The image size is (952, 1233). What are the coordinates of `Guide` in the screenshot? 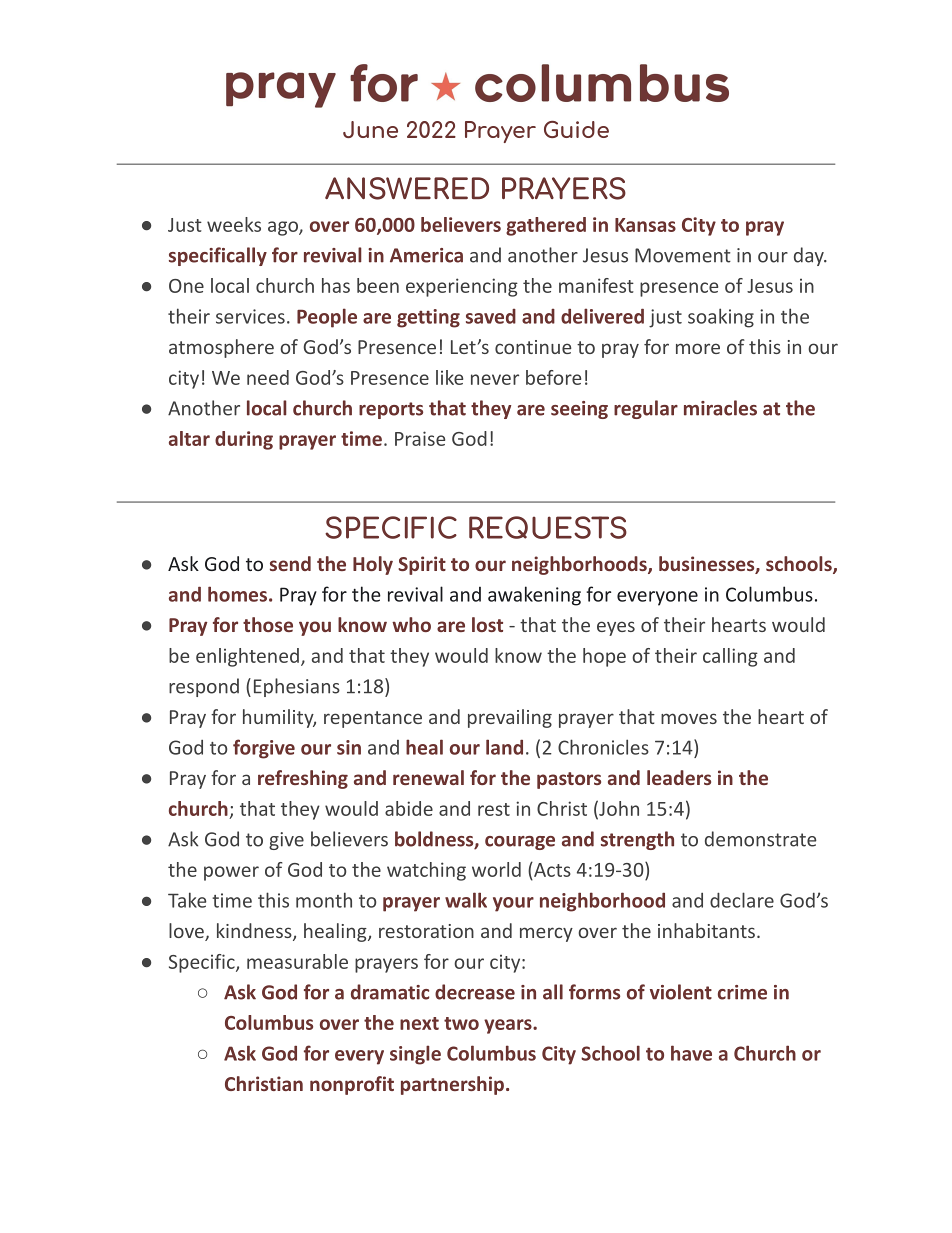 It's located at (576, 129).
